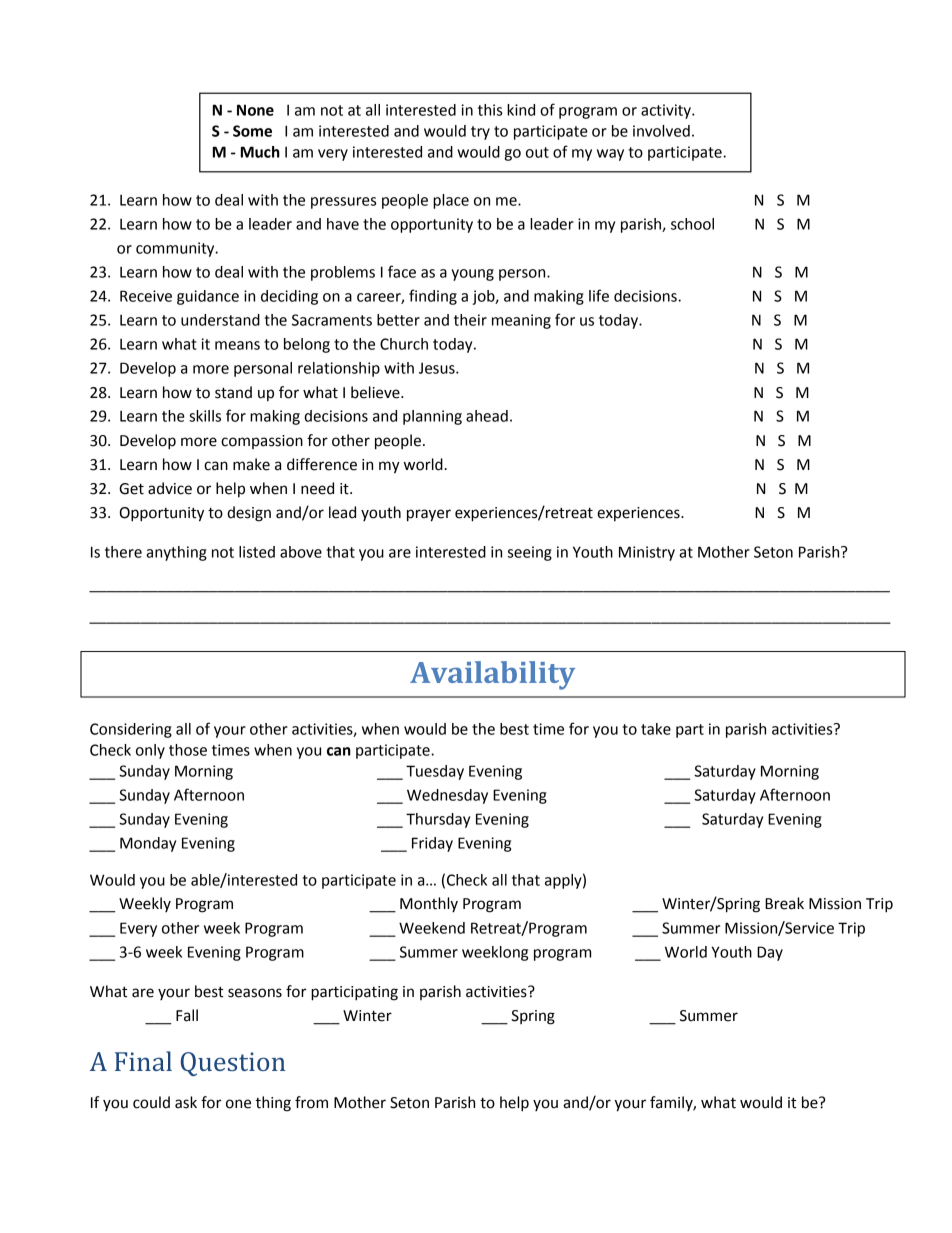  I want to click on Some, so click(252, 131).
